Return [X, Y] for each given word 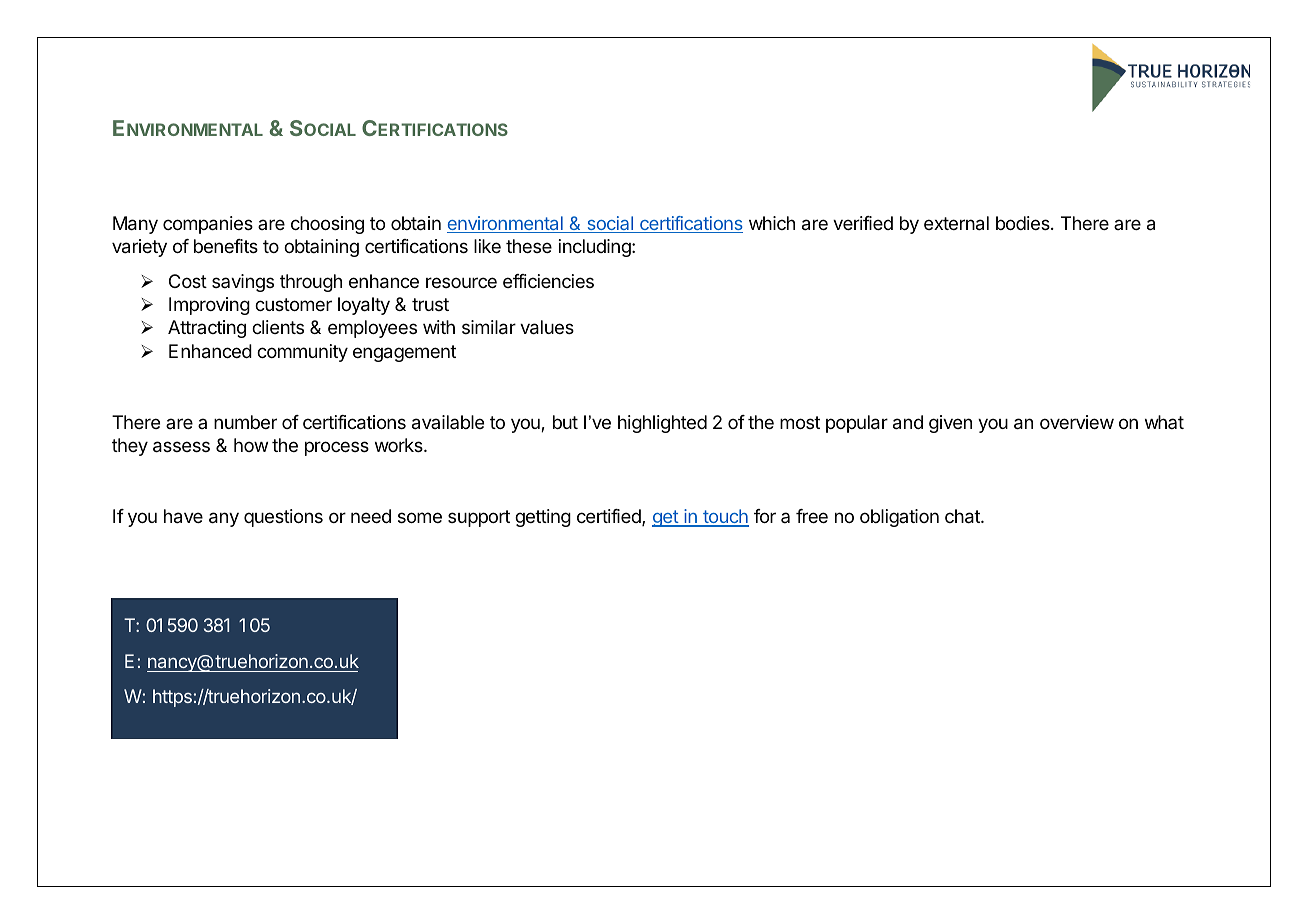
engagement [404, 353]
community [302, 353]
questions [283, 518]
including [596, 248]
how [251, 445]
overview [1077, 422]
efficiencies [548, 281]
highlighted [662, 424]
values [547, 327]
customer [293, 304]
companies [208, 225]
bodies [1024, 223]
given [950, 424]
